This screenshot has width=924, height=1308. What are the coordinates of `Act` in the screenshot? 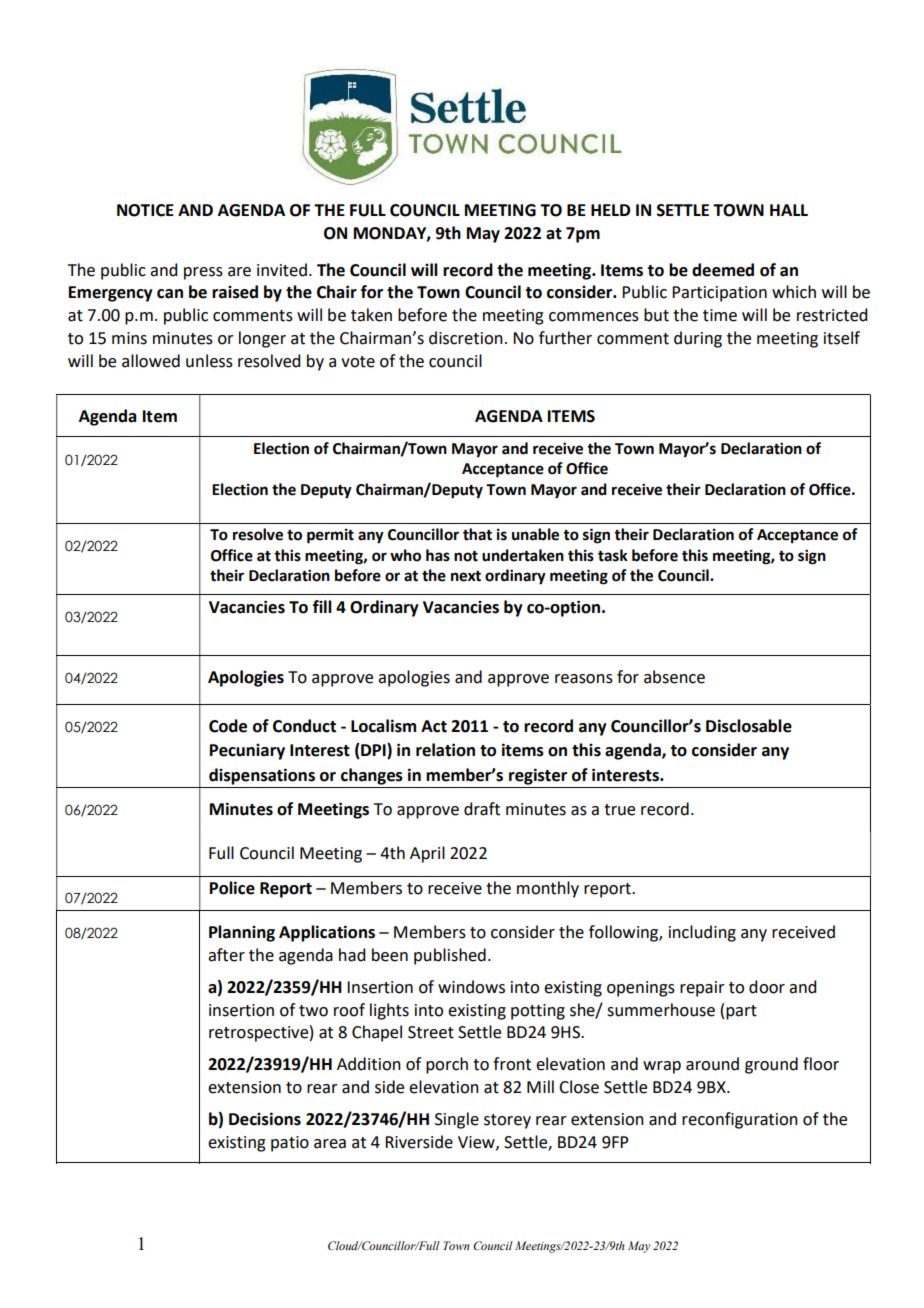 It's located at (434, 726).
